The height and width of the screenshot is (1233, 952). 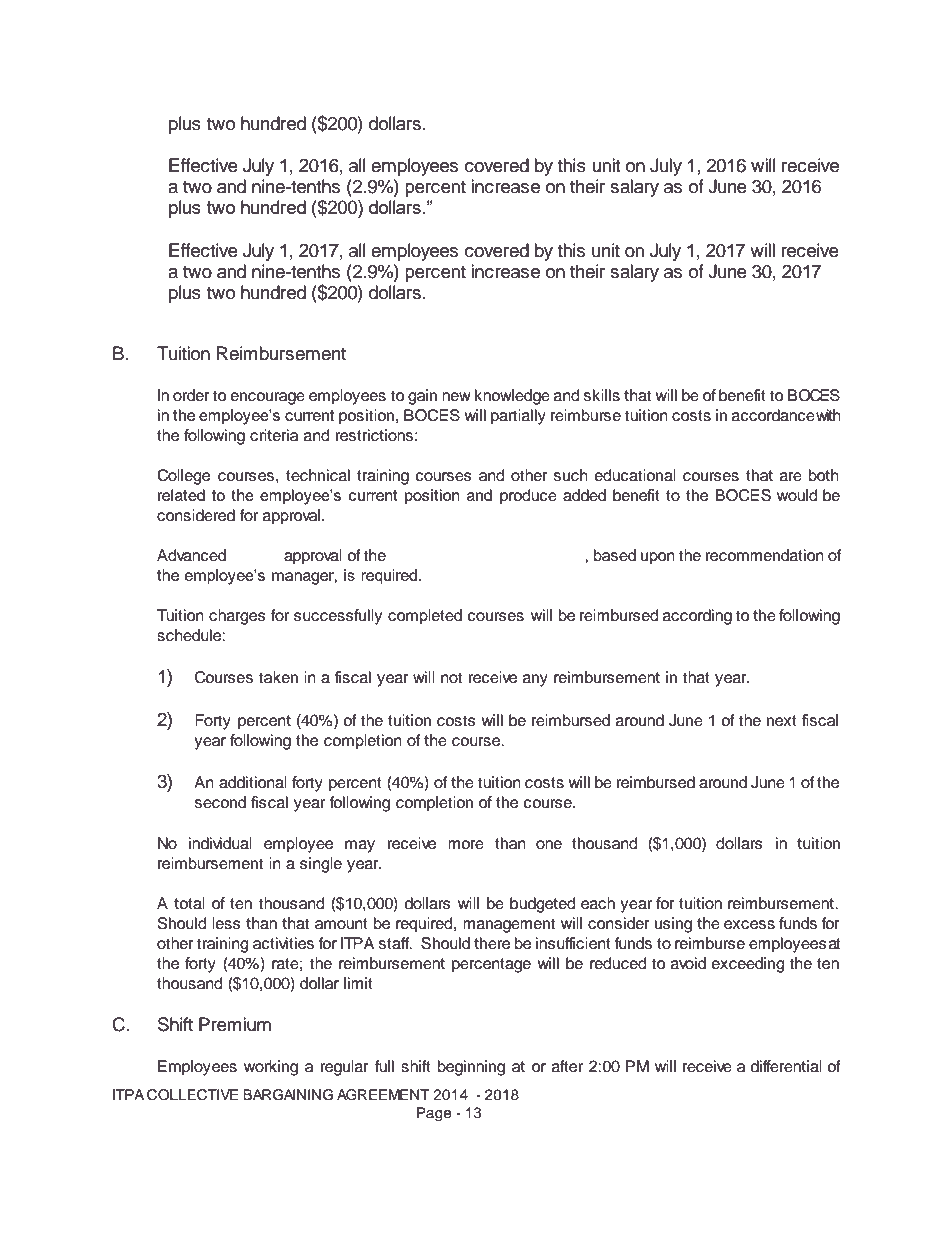 I want to click on excess, so click(x=749, y=925).
